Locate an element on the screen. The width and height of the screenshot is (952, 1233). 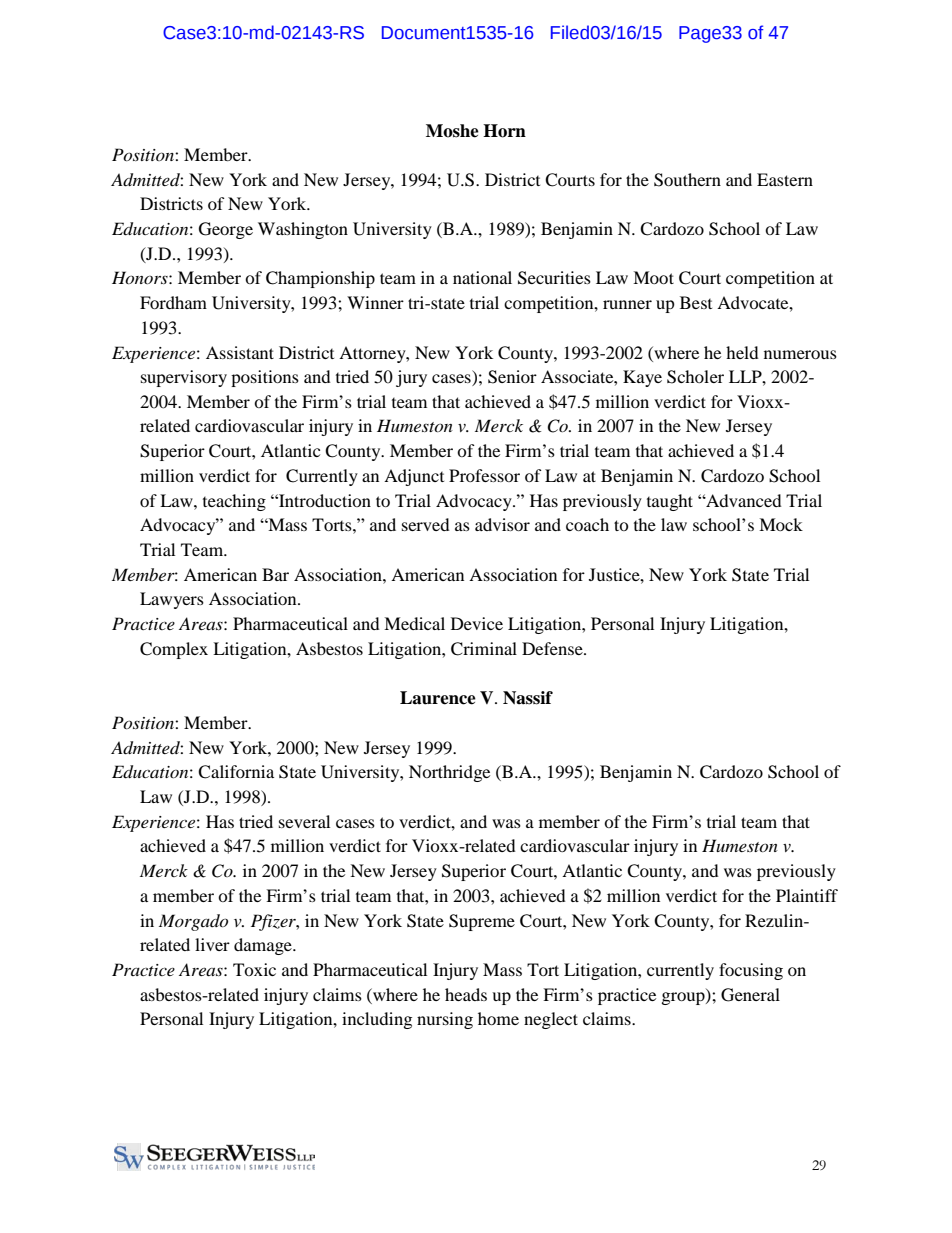
teaching is located at coordinates (234, 502).
